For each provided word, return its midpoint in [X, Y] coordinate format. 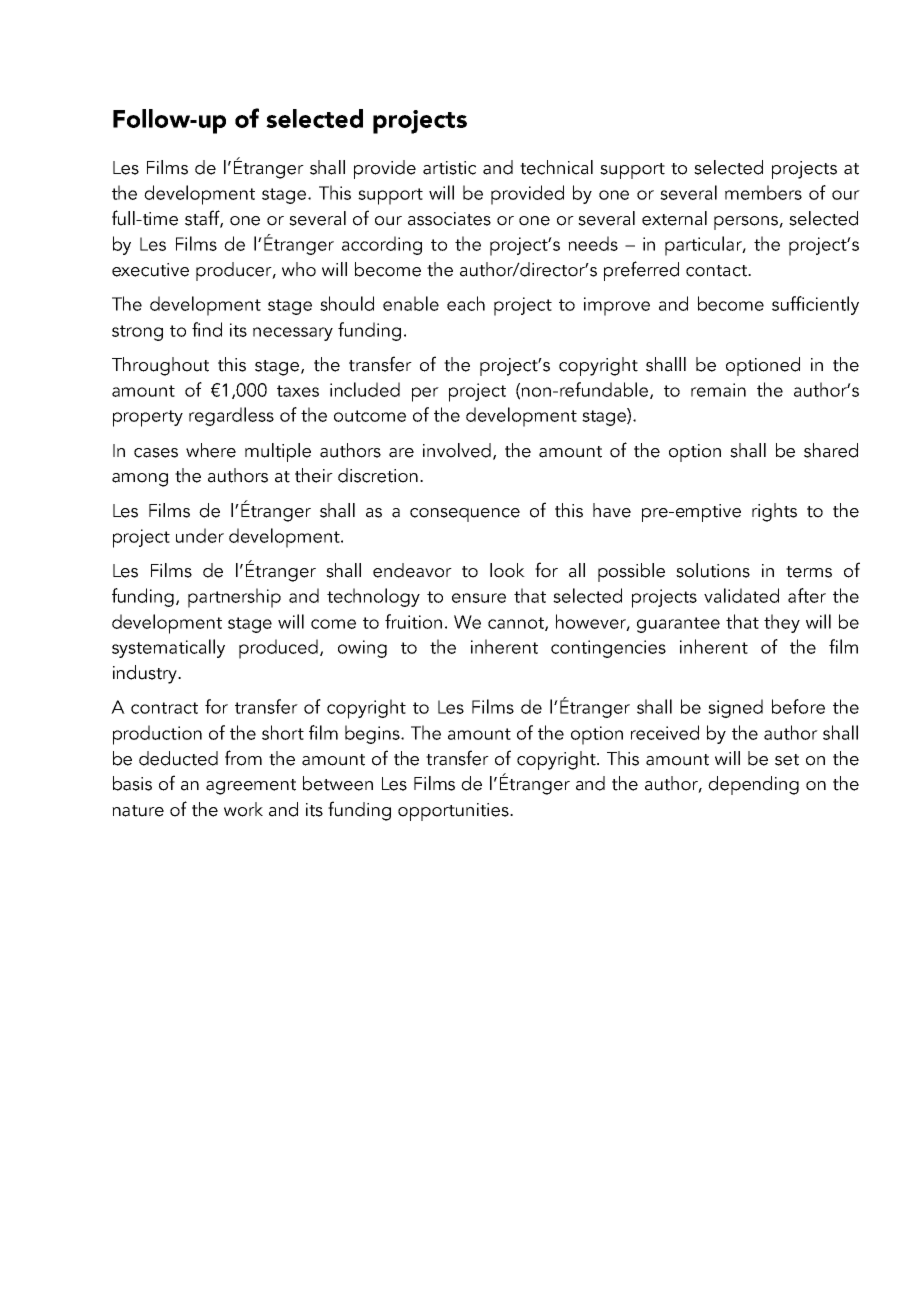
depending [753, 785]
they [782, 623]
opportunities [454, 812]
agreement [251, 787]
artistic [449, 168]
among [140, 480]
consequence [465, 515]
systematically [168, 648]
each [466, 303]
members [763, 192]
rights [774, 512]
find [207, 329]
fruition [413, 621]
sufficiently [815, 305]
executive [150, 270]
